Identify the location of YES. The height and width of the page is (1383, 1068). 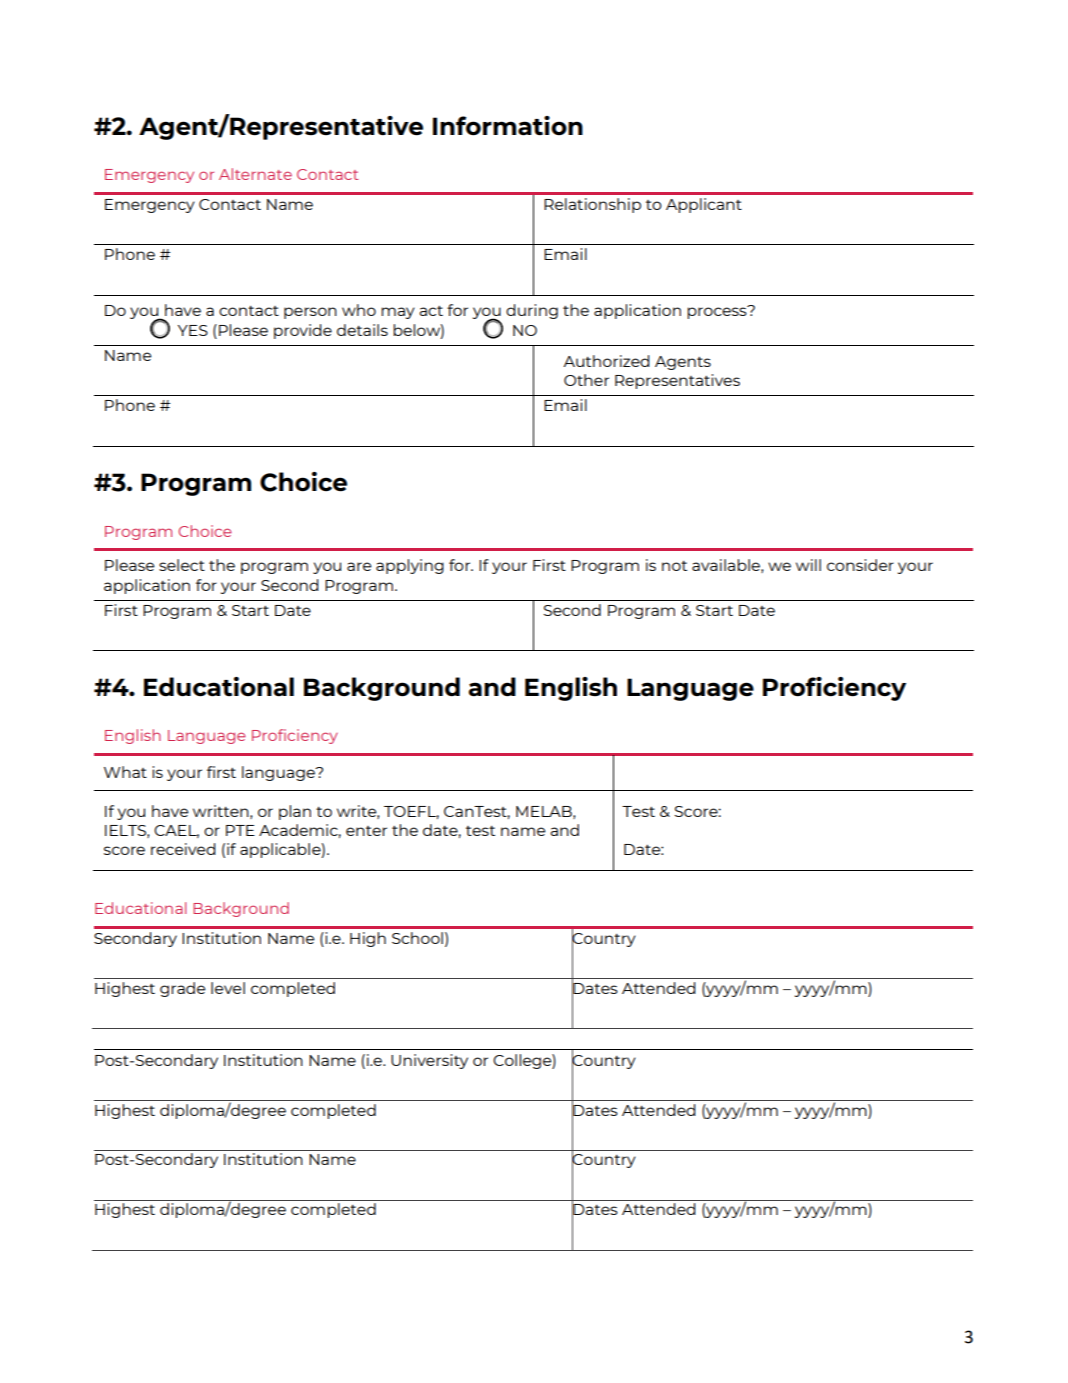
(193, 330).
